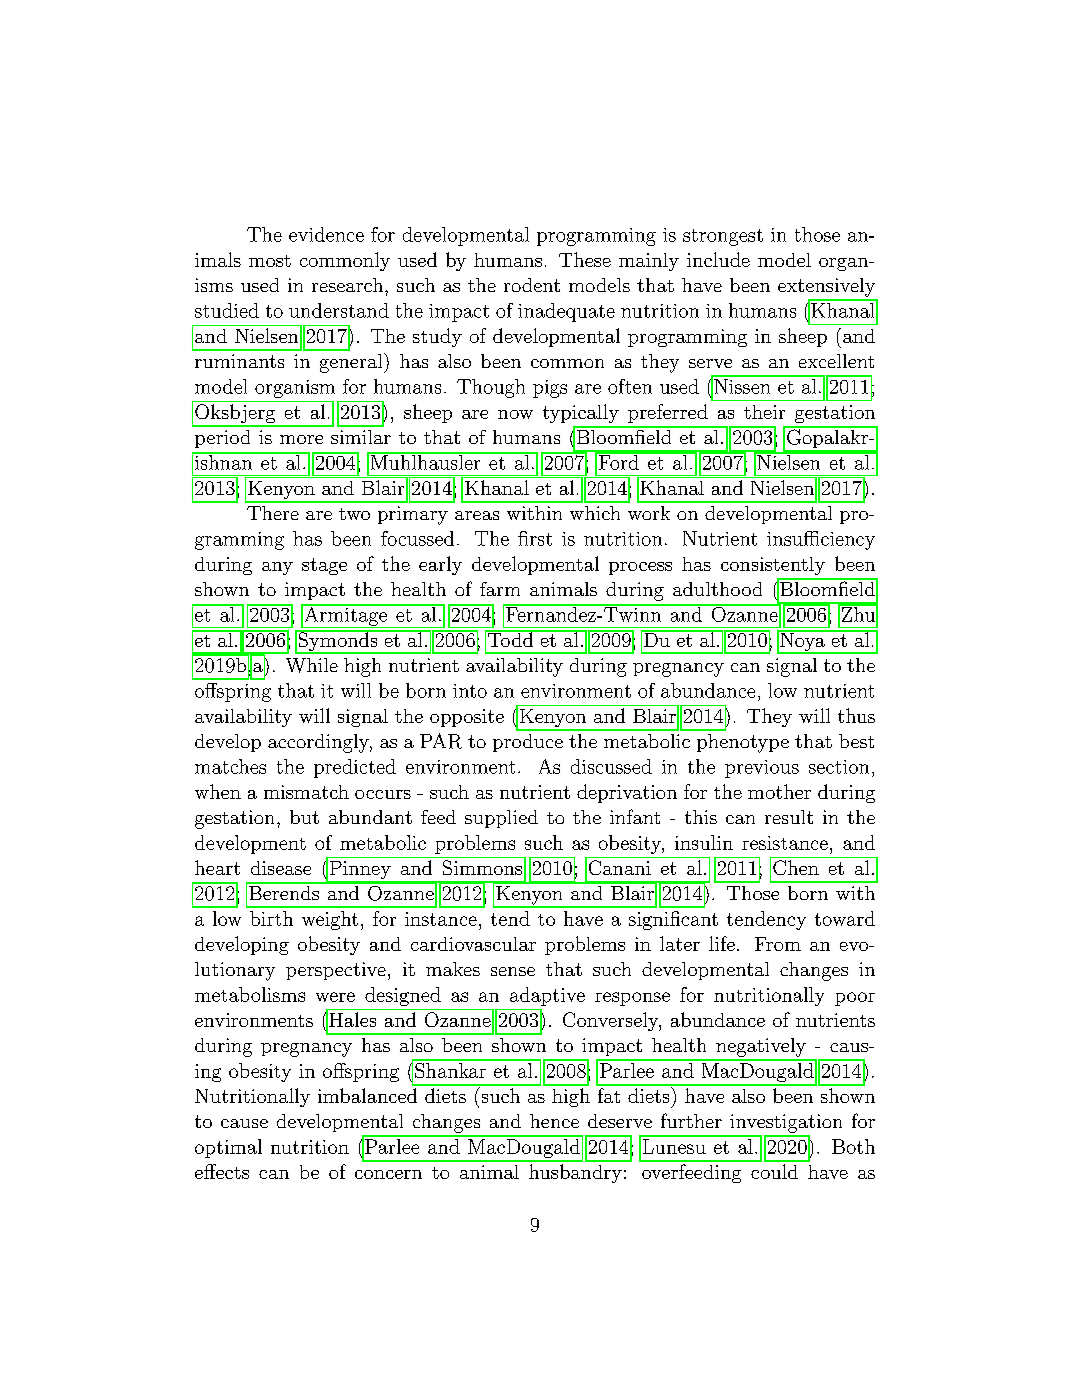  I want to click on include, so click(718, 259).
